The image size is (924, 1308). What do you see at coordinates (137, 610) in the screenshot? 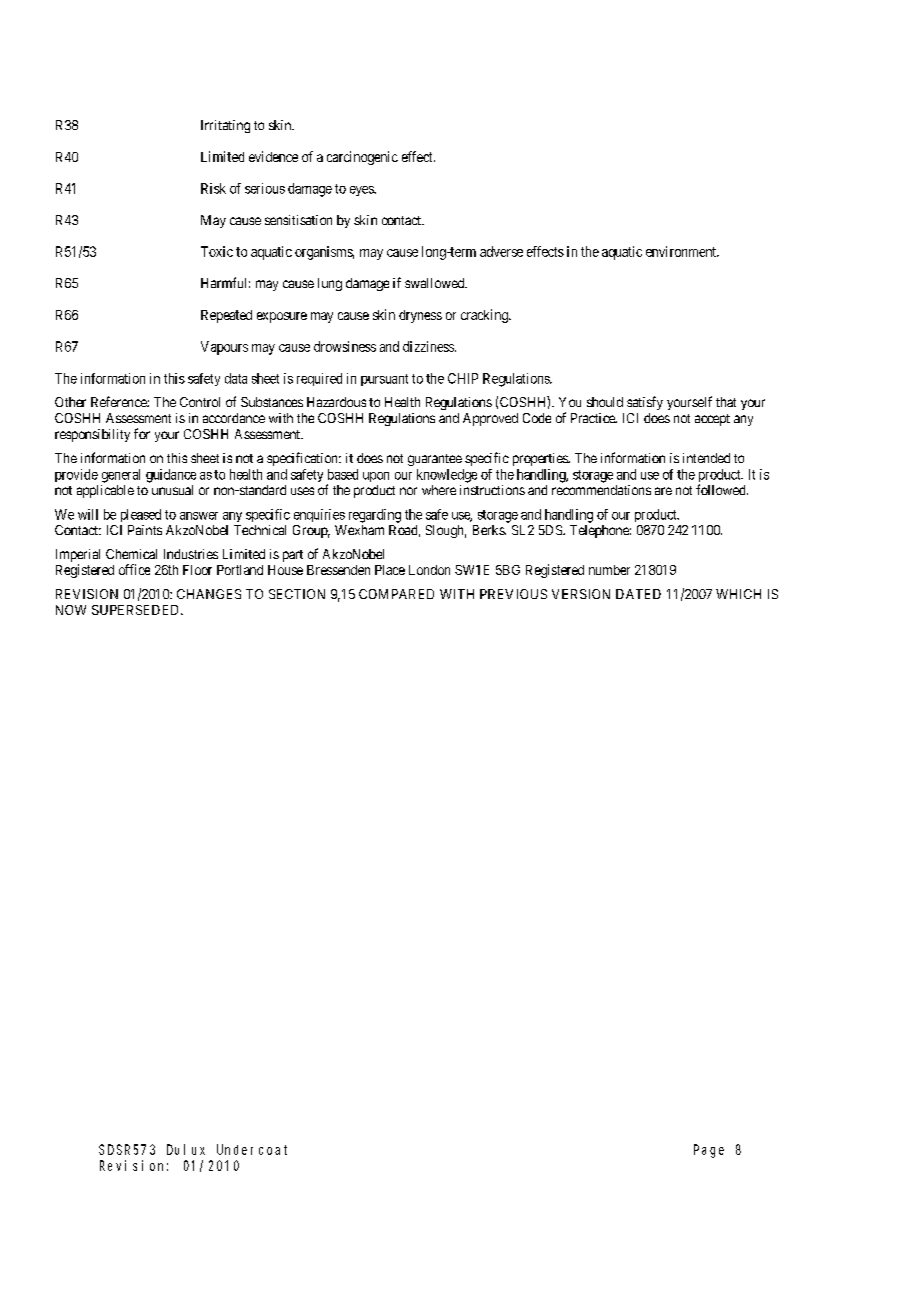
I see `SUPERSEDED` at bounding box center [137, 610].
